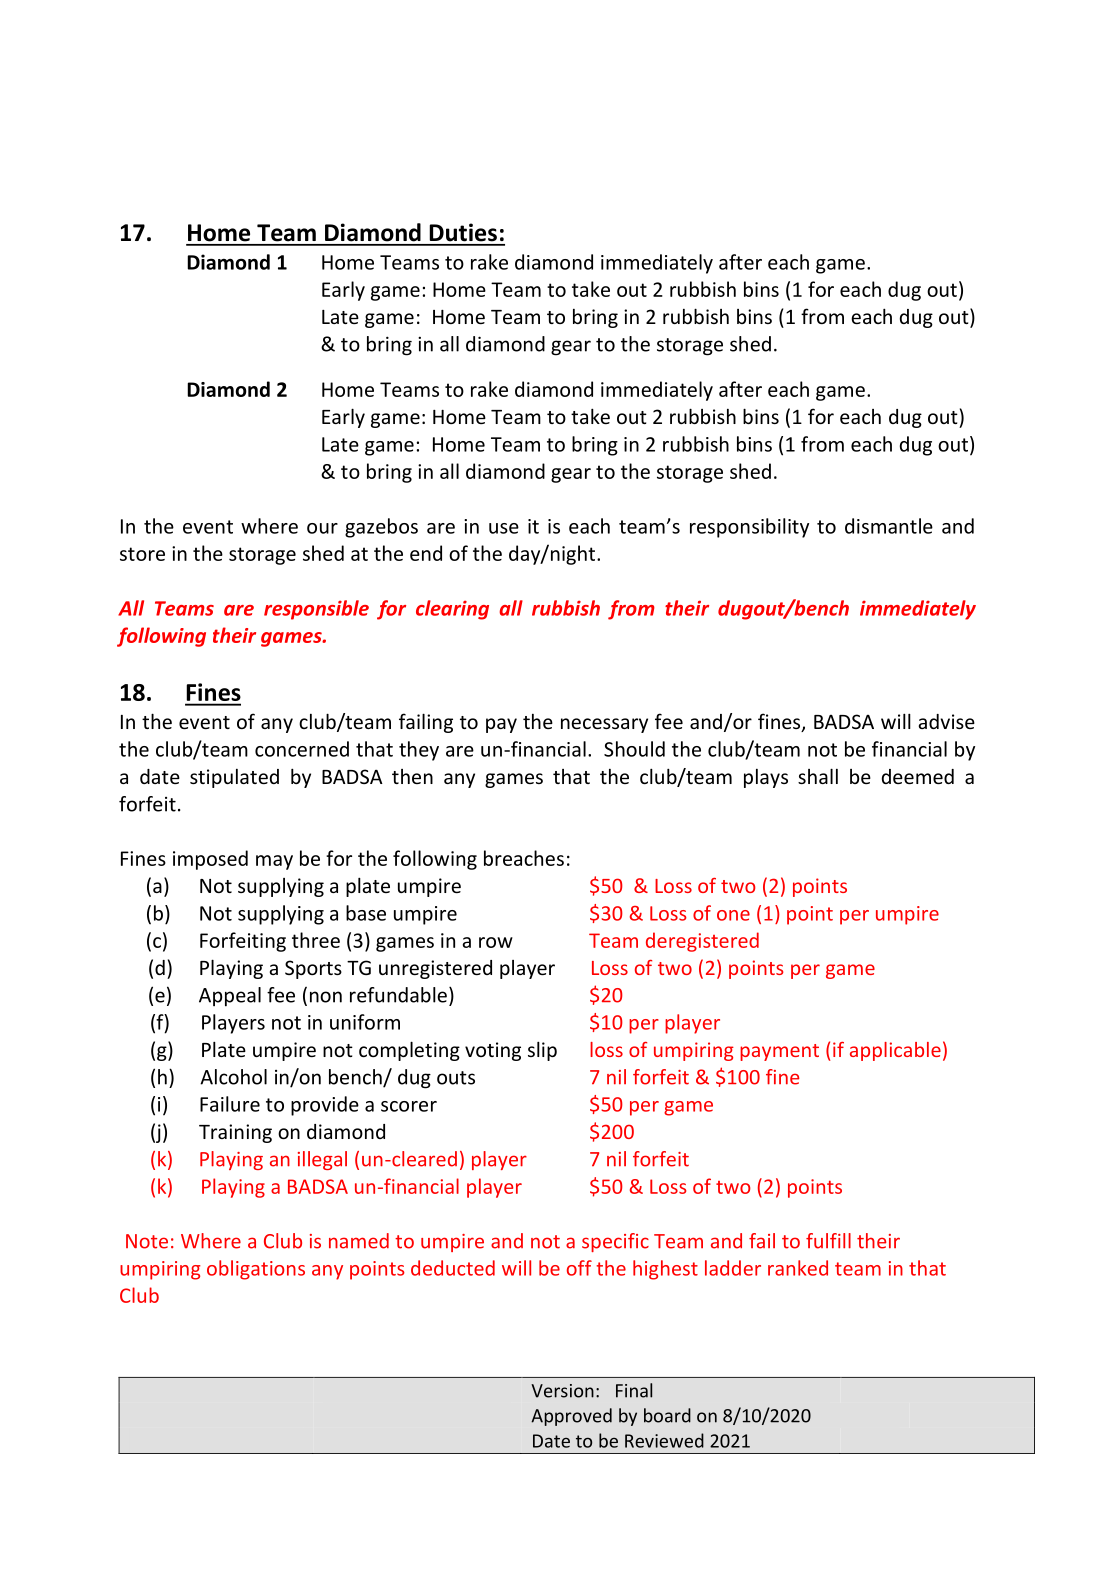 The image size is (1110, 1570). What do you see at coordinates (504, 528) in the screenshot?
I see `use` at bounding box center [504, 528].
